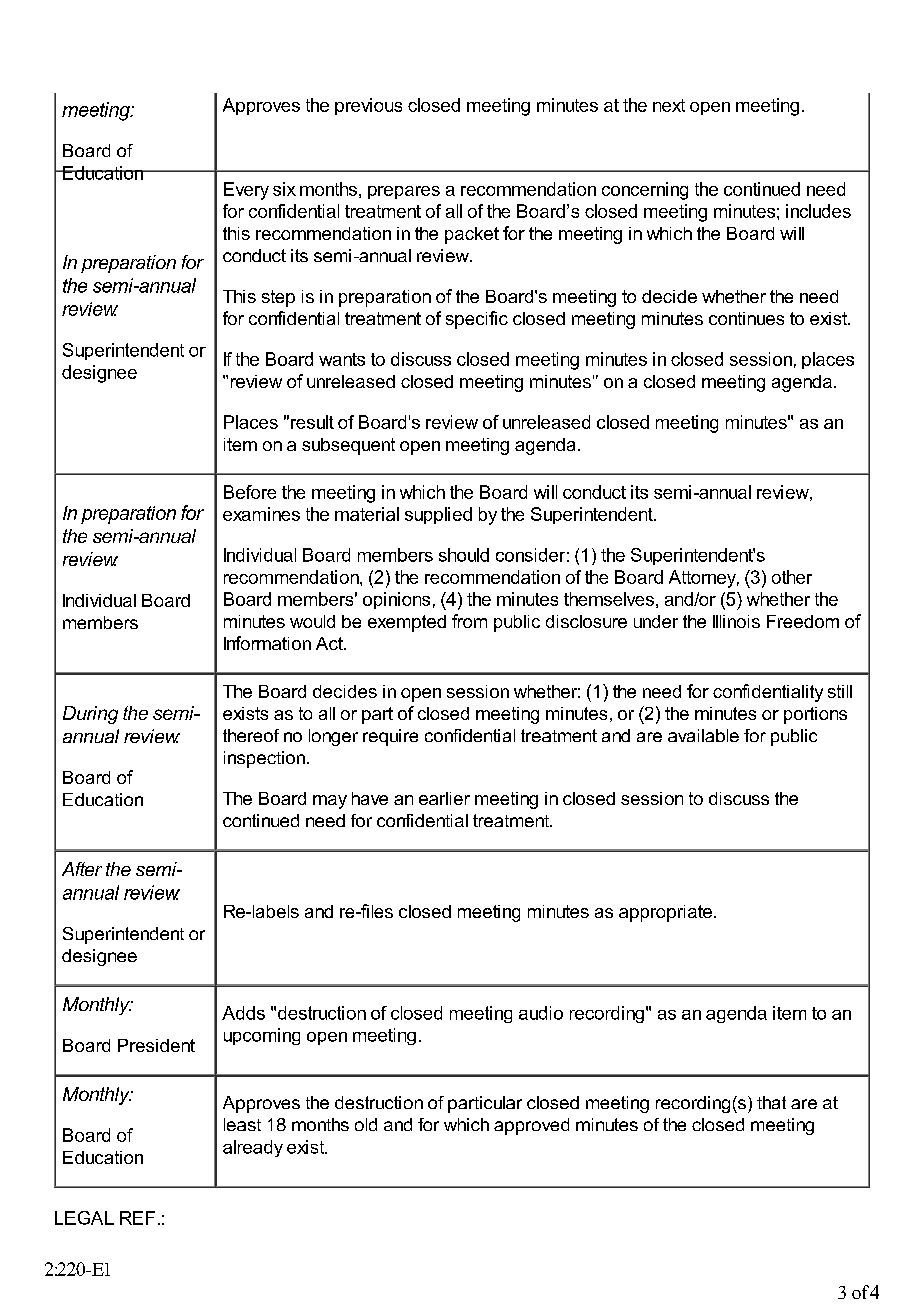 This page has height=1308, width=924. I want to click on Every, so click(246, 191).
